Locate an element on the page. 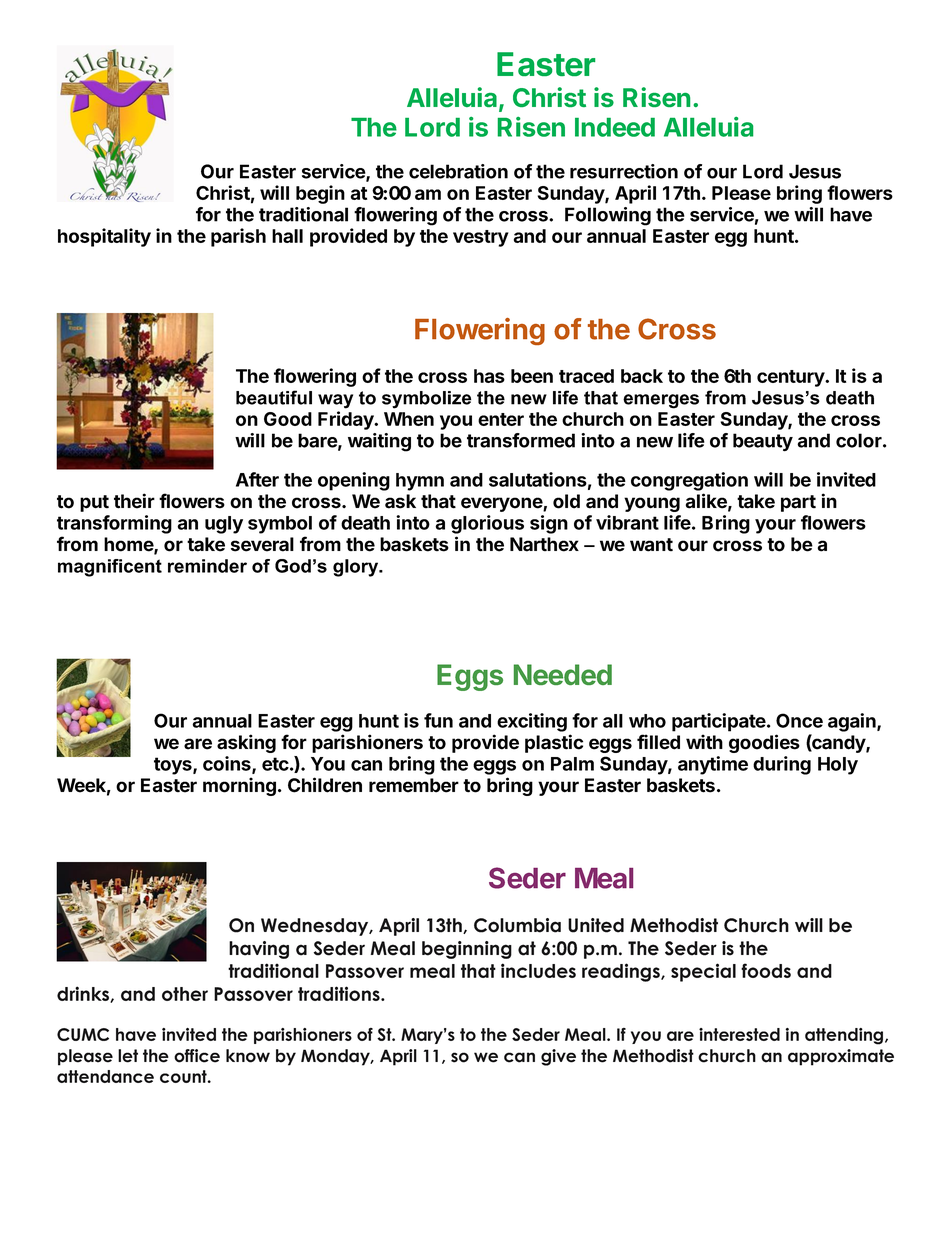  transformed is located at coordinates (521, 440).
